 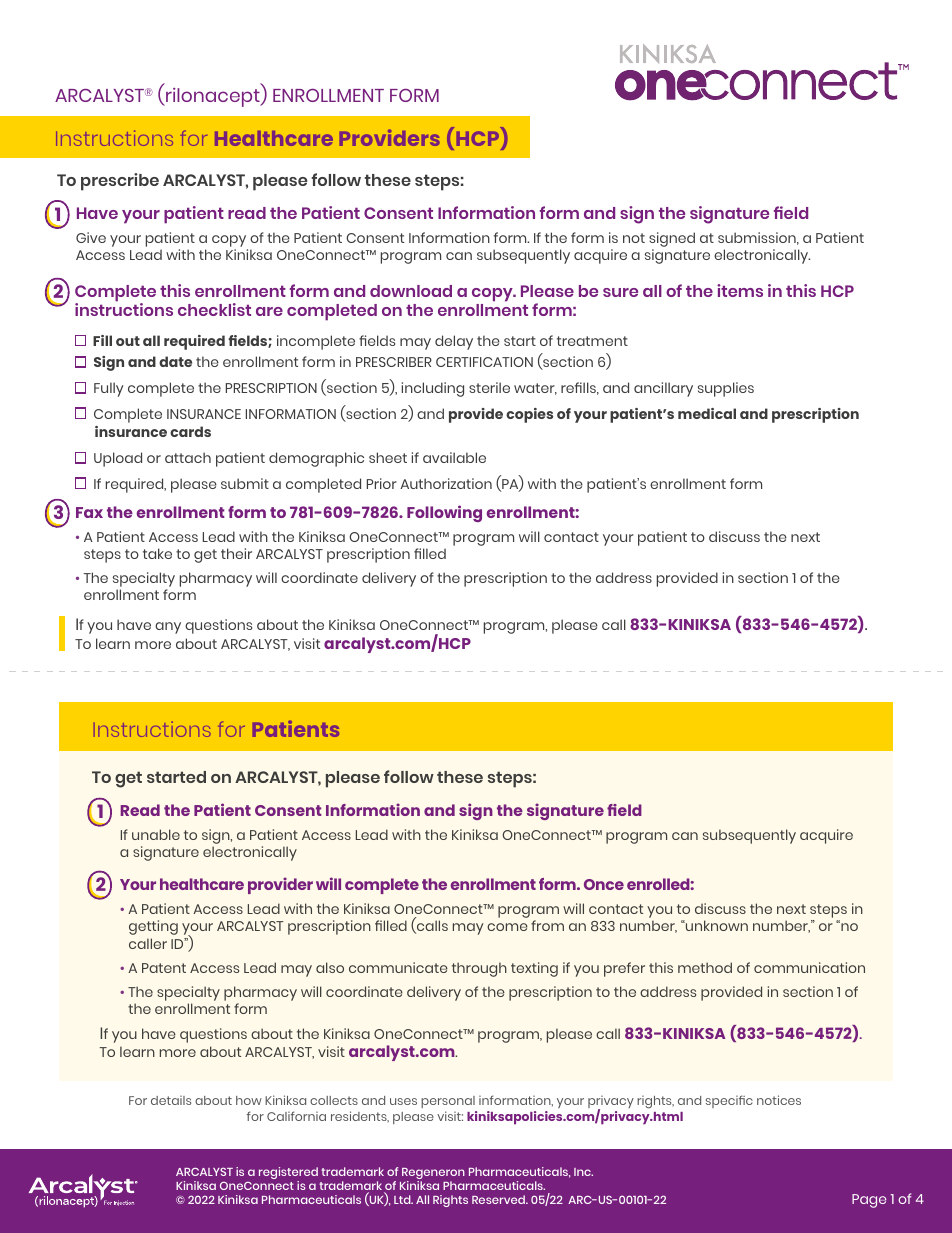 What do you see at coordinates (214, 309) in the screenshot?
I see `checklist` at bounding box center [214, 309].
